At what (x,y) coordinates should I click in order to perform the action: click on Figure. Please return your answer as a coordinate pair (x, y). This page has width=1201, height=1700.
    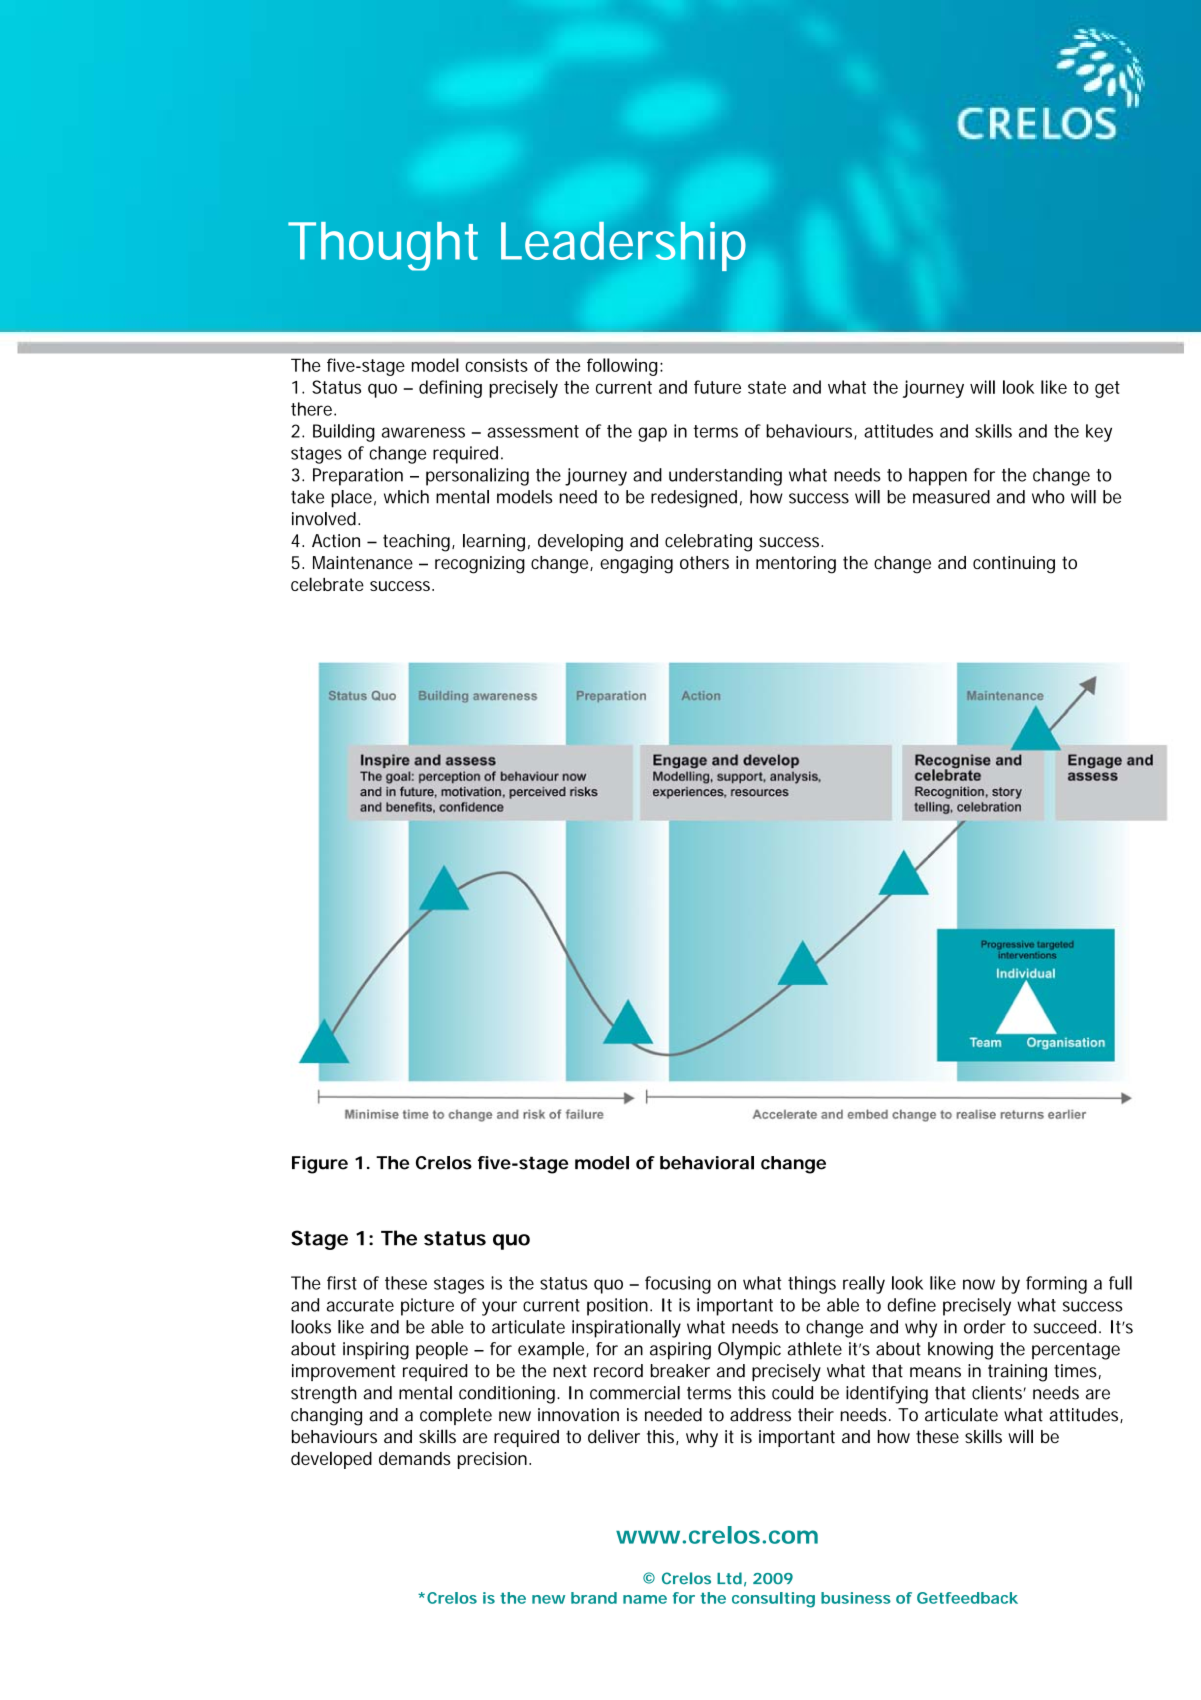
    Looking at the image, I should click on (320, 1165).
